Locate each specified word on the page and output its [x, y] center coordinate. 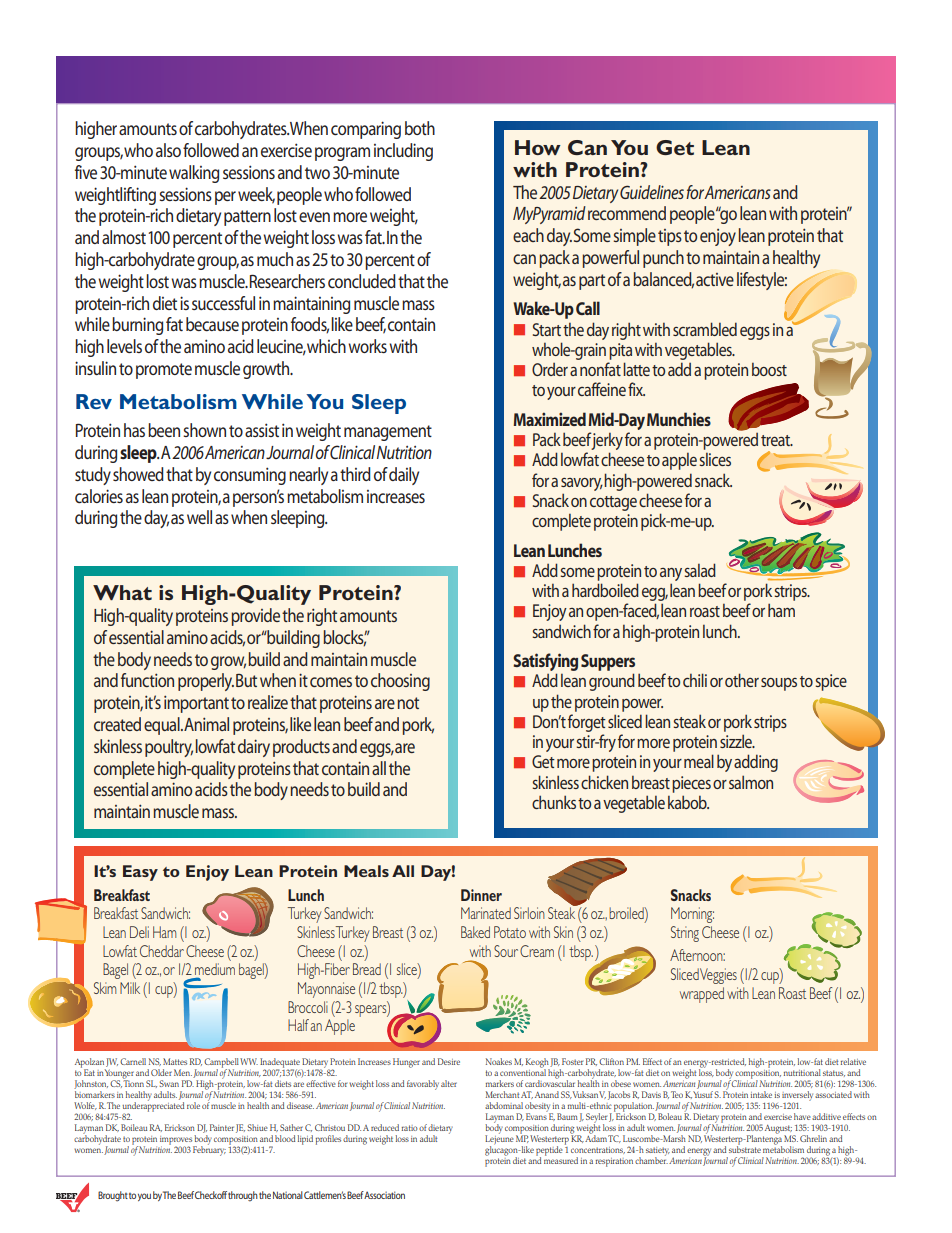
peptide [549, 1152]
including [403, 152]
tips [670, 237]
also [168, 150]
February [209, 1150]
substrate [745, 1148]
